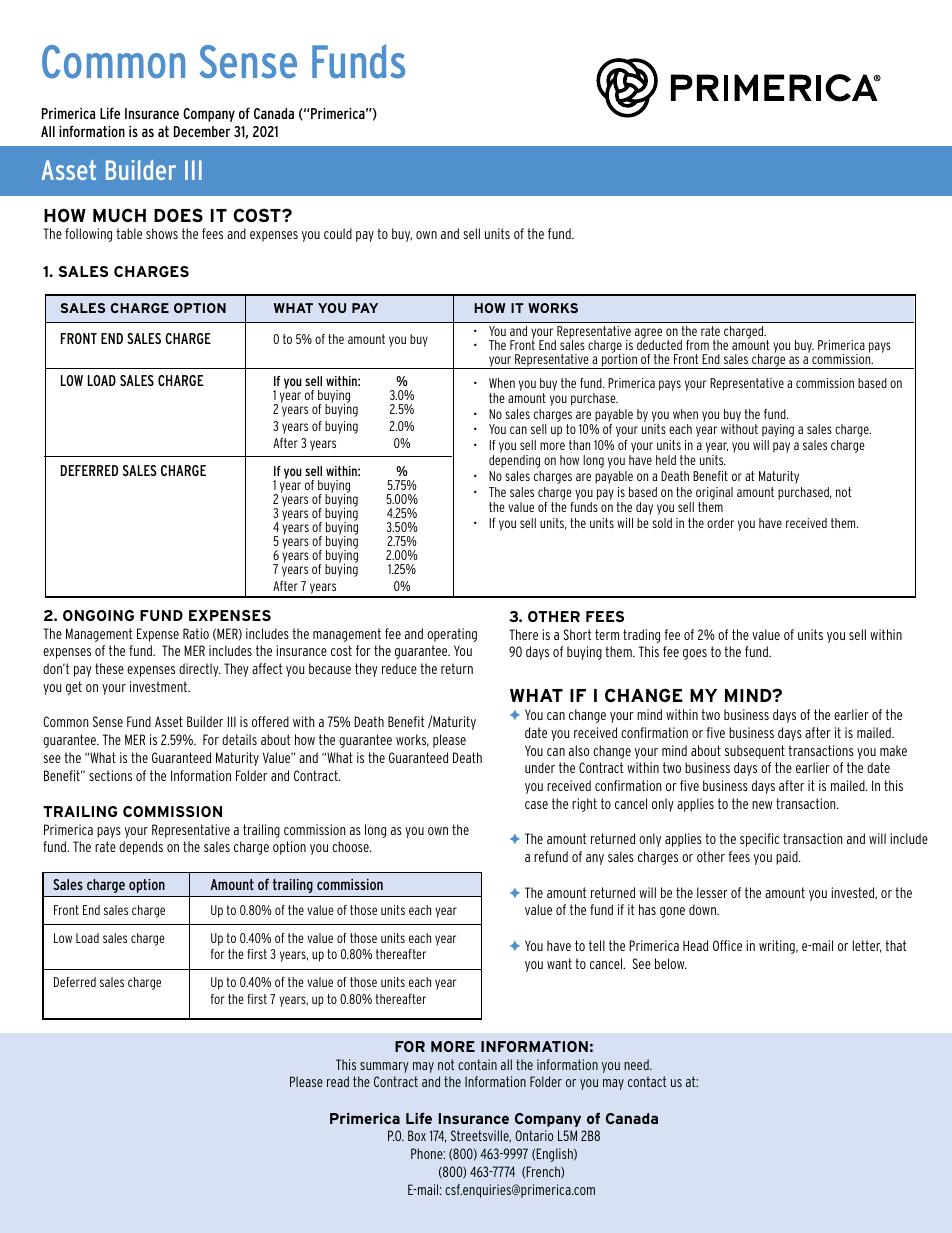 The height and width of the screenshot is (1233, 952). Describe the element at coordinates (338, 233) in the screenshot. I see `could` at that location.
